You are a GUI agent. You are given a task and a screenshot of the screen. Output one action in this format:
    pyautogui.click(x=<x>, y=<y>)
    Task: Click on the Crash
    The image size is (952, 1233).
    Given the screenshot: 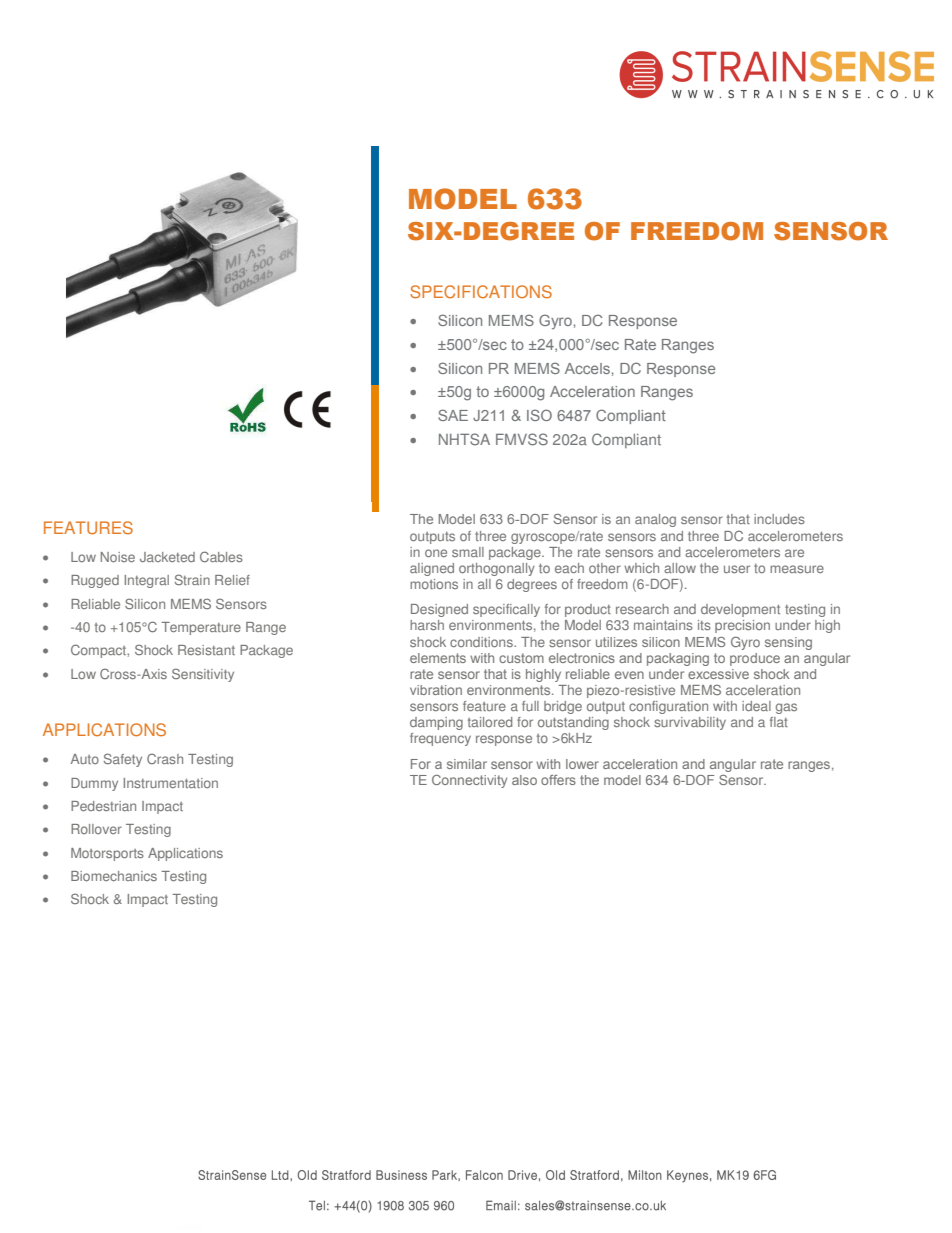 What is the action you would take?
    pyautogui.click(x=165, y=758)
